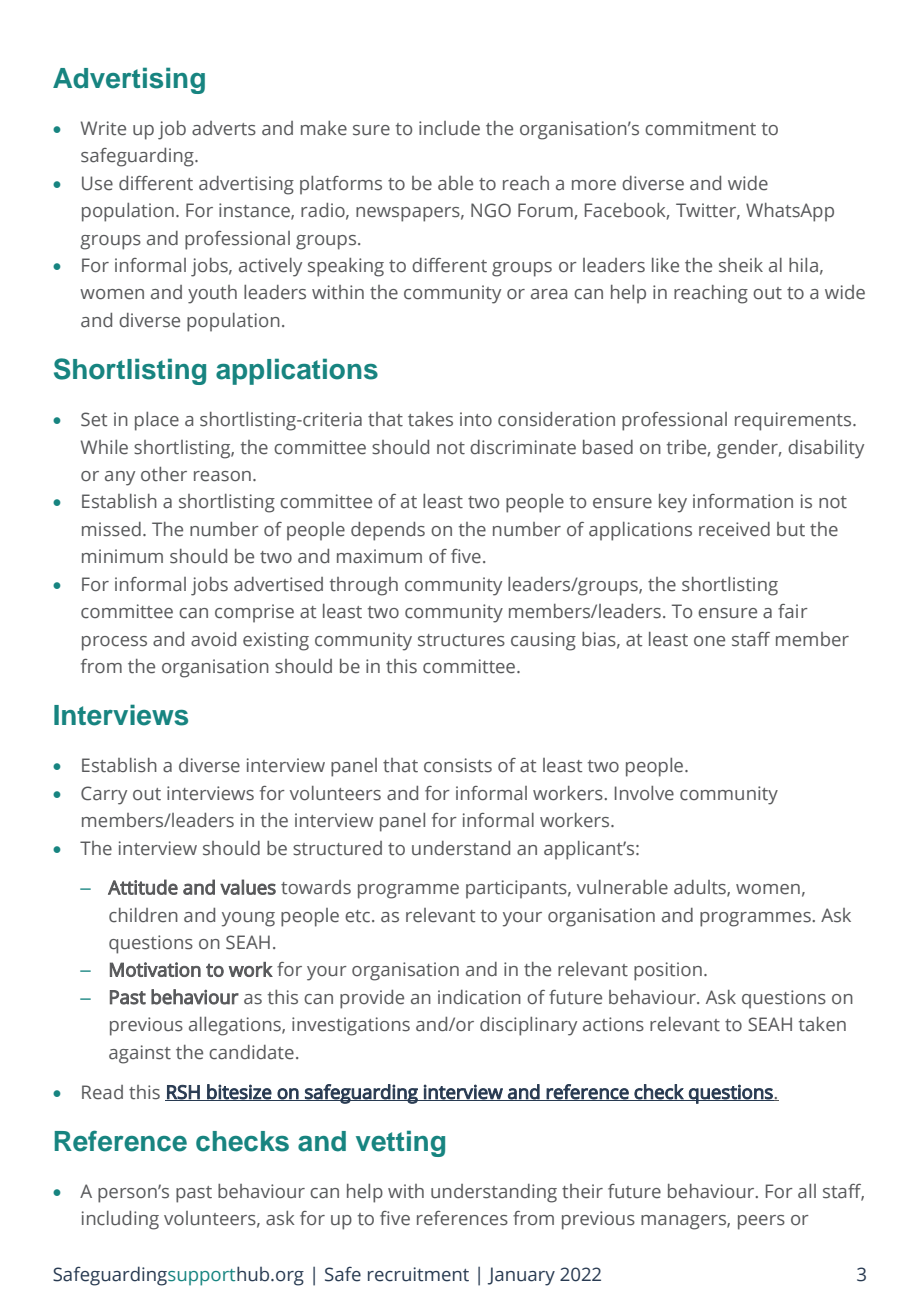 This image has width=924, height=1308. Describe the element at coordinates (449, 128) in the image. I see `include` at that location.
